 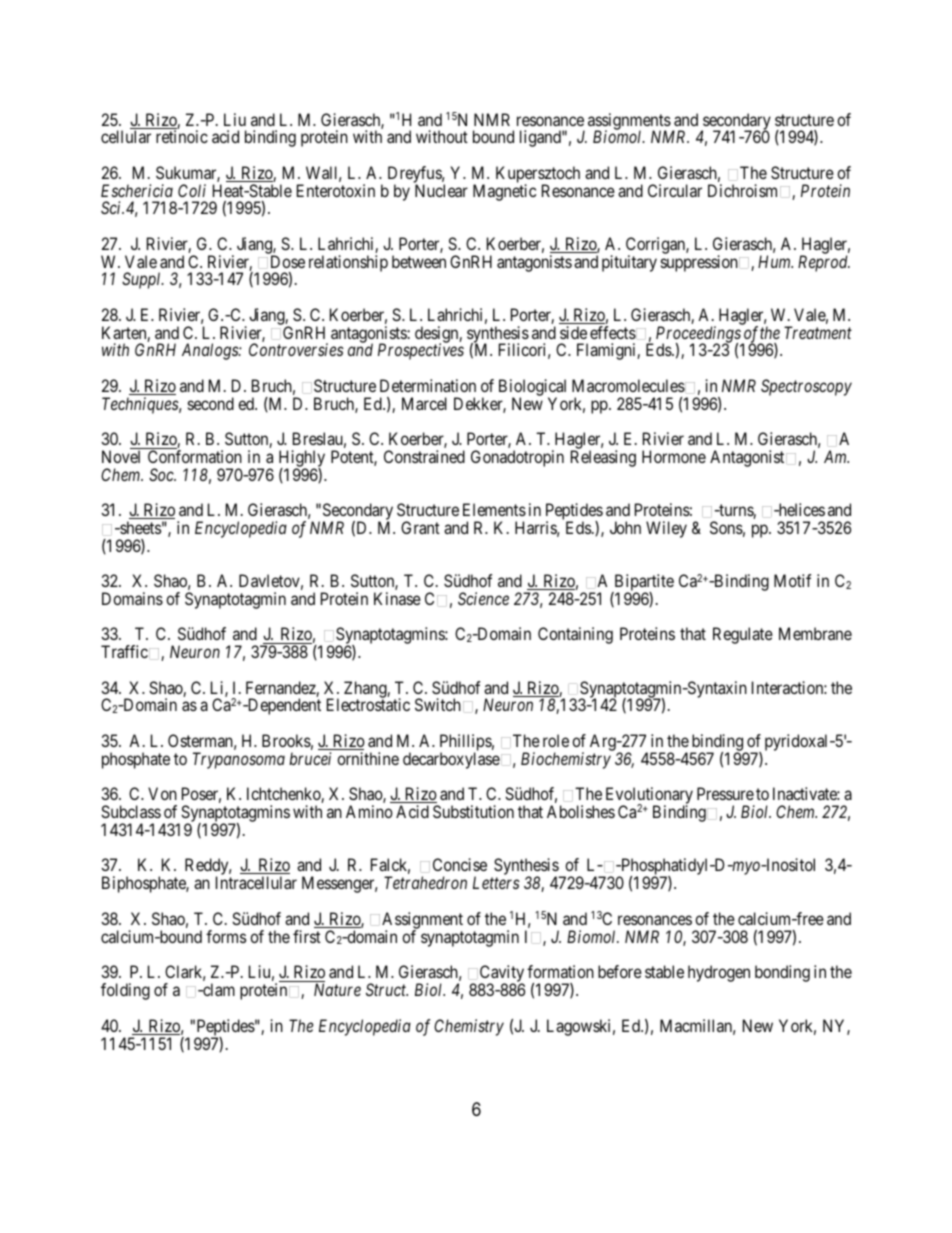 I want to click on Constrained, so click(x=424, y=456).
